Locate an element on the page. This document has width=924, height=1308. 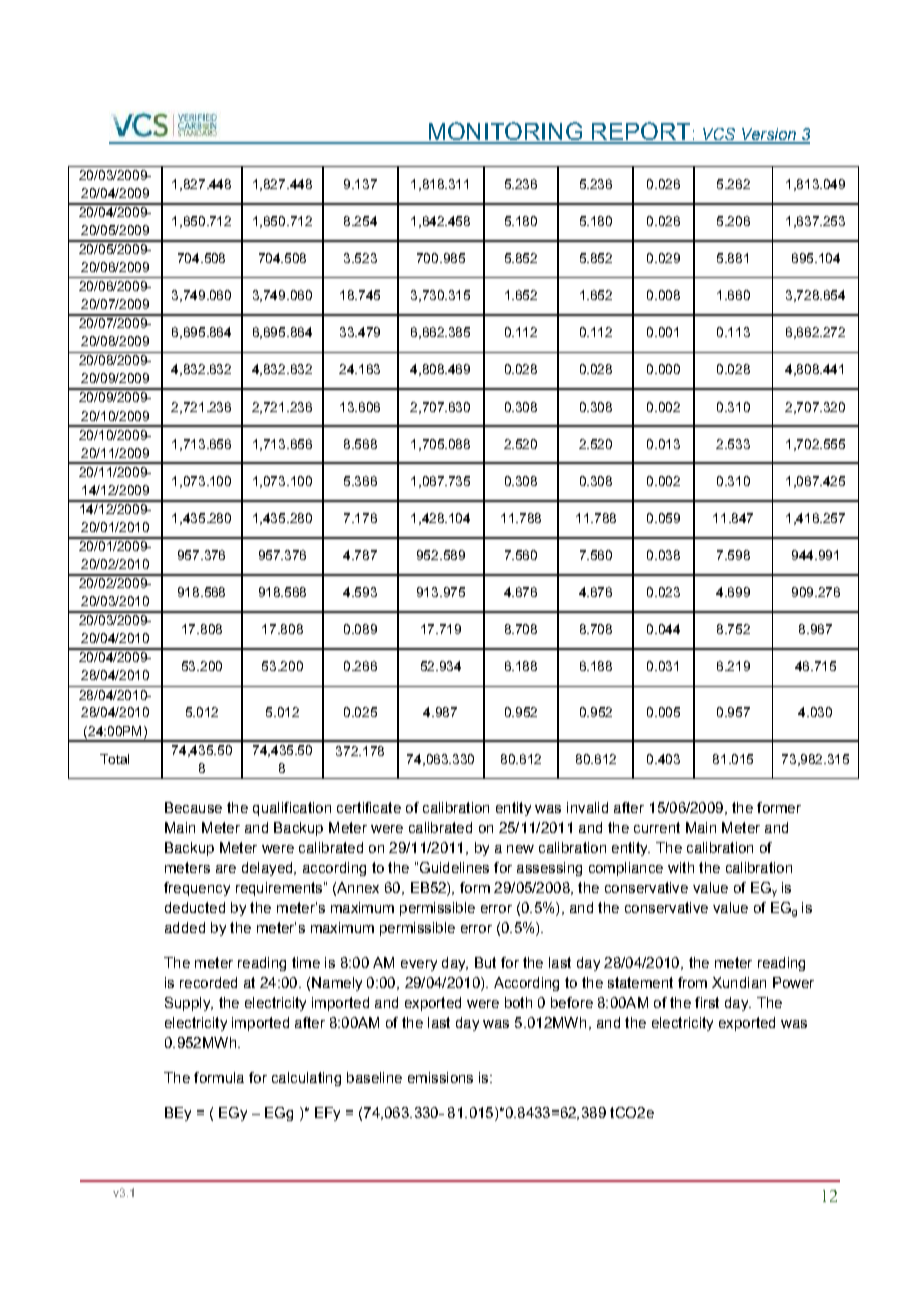
invalid is located at coordinates (587, 807).
